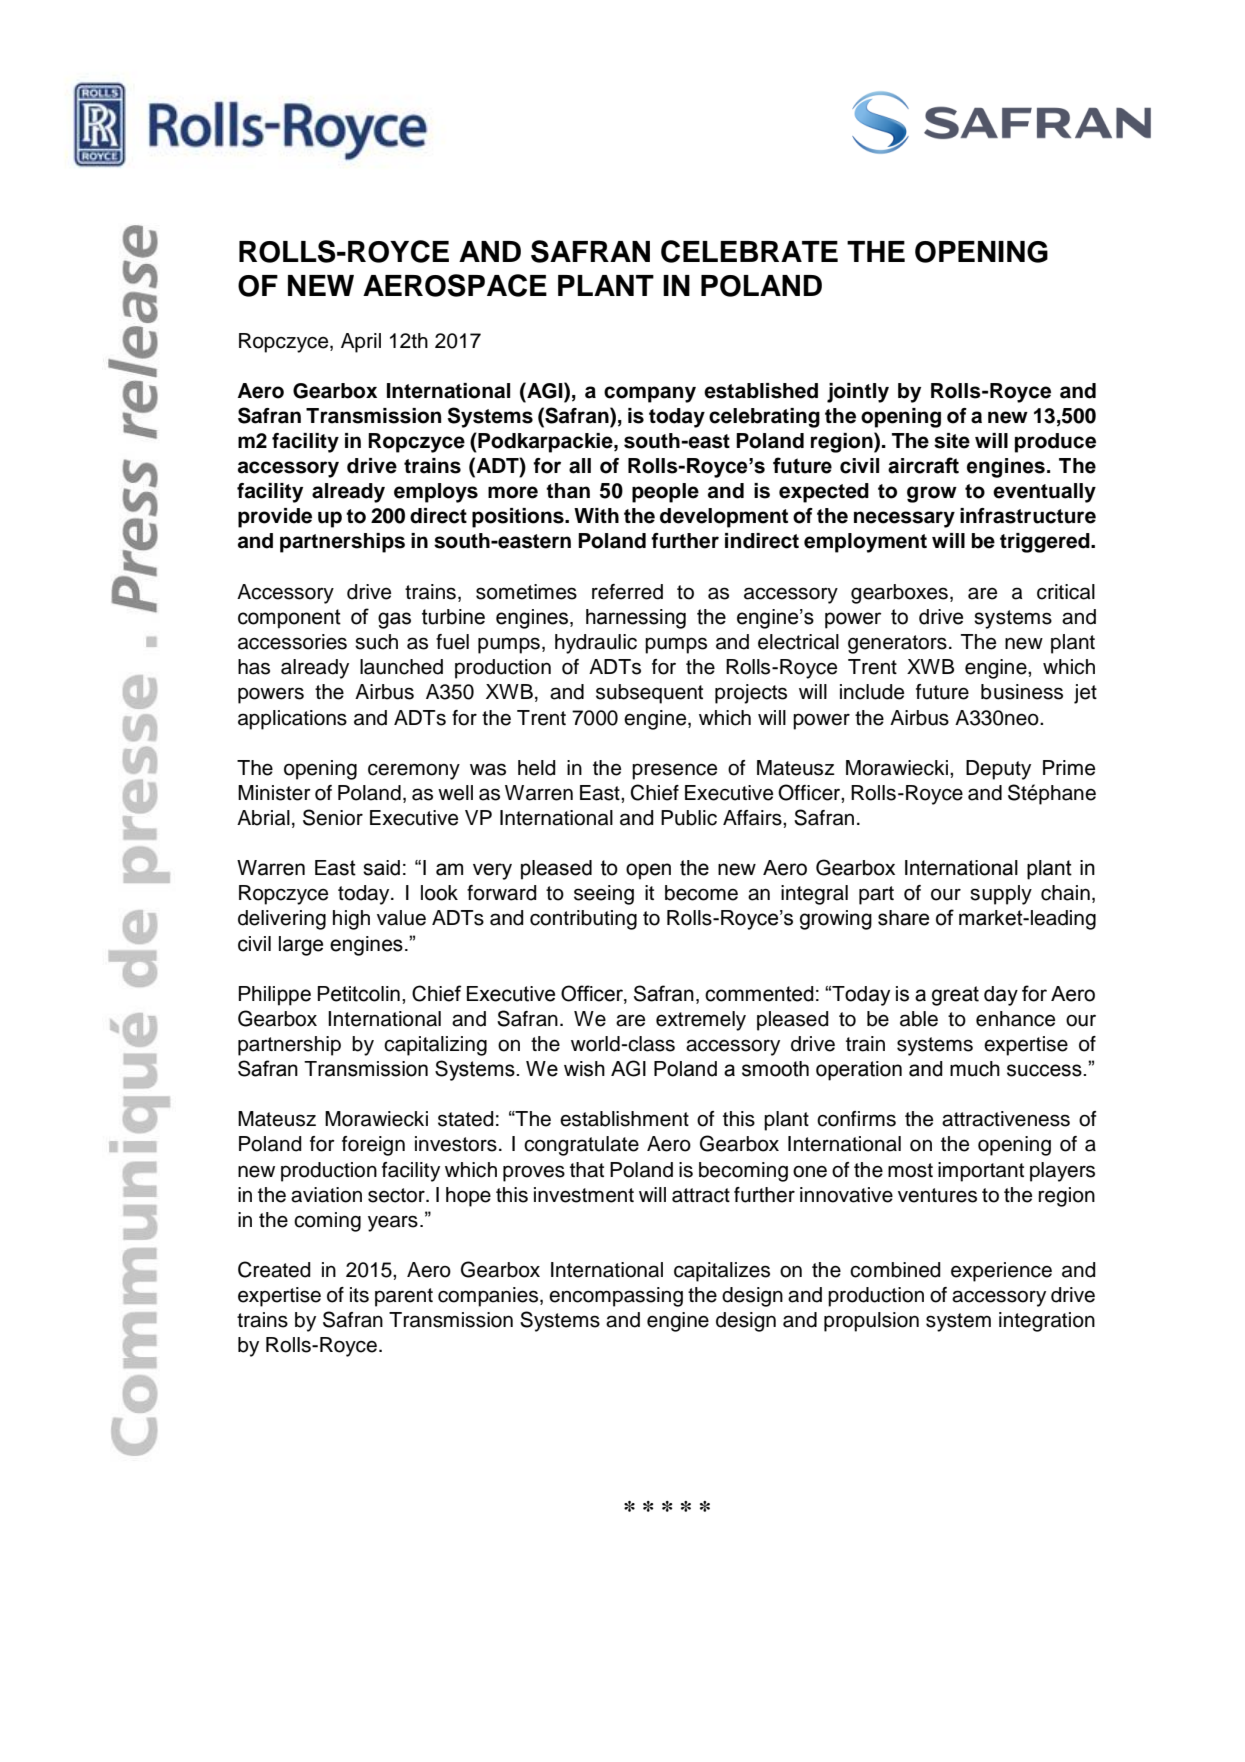  I want to click on jointly, so click(858, 393).
